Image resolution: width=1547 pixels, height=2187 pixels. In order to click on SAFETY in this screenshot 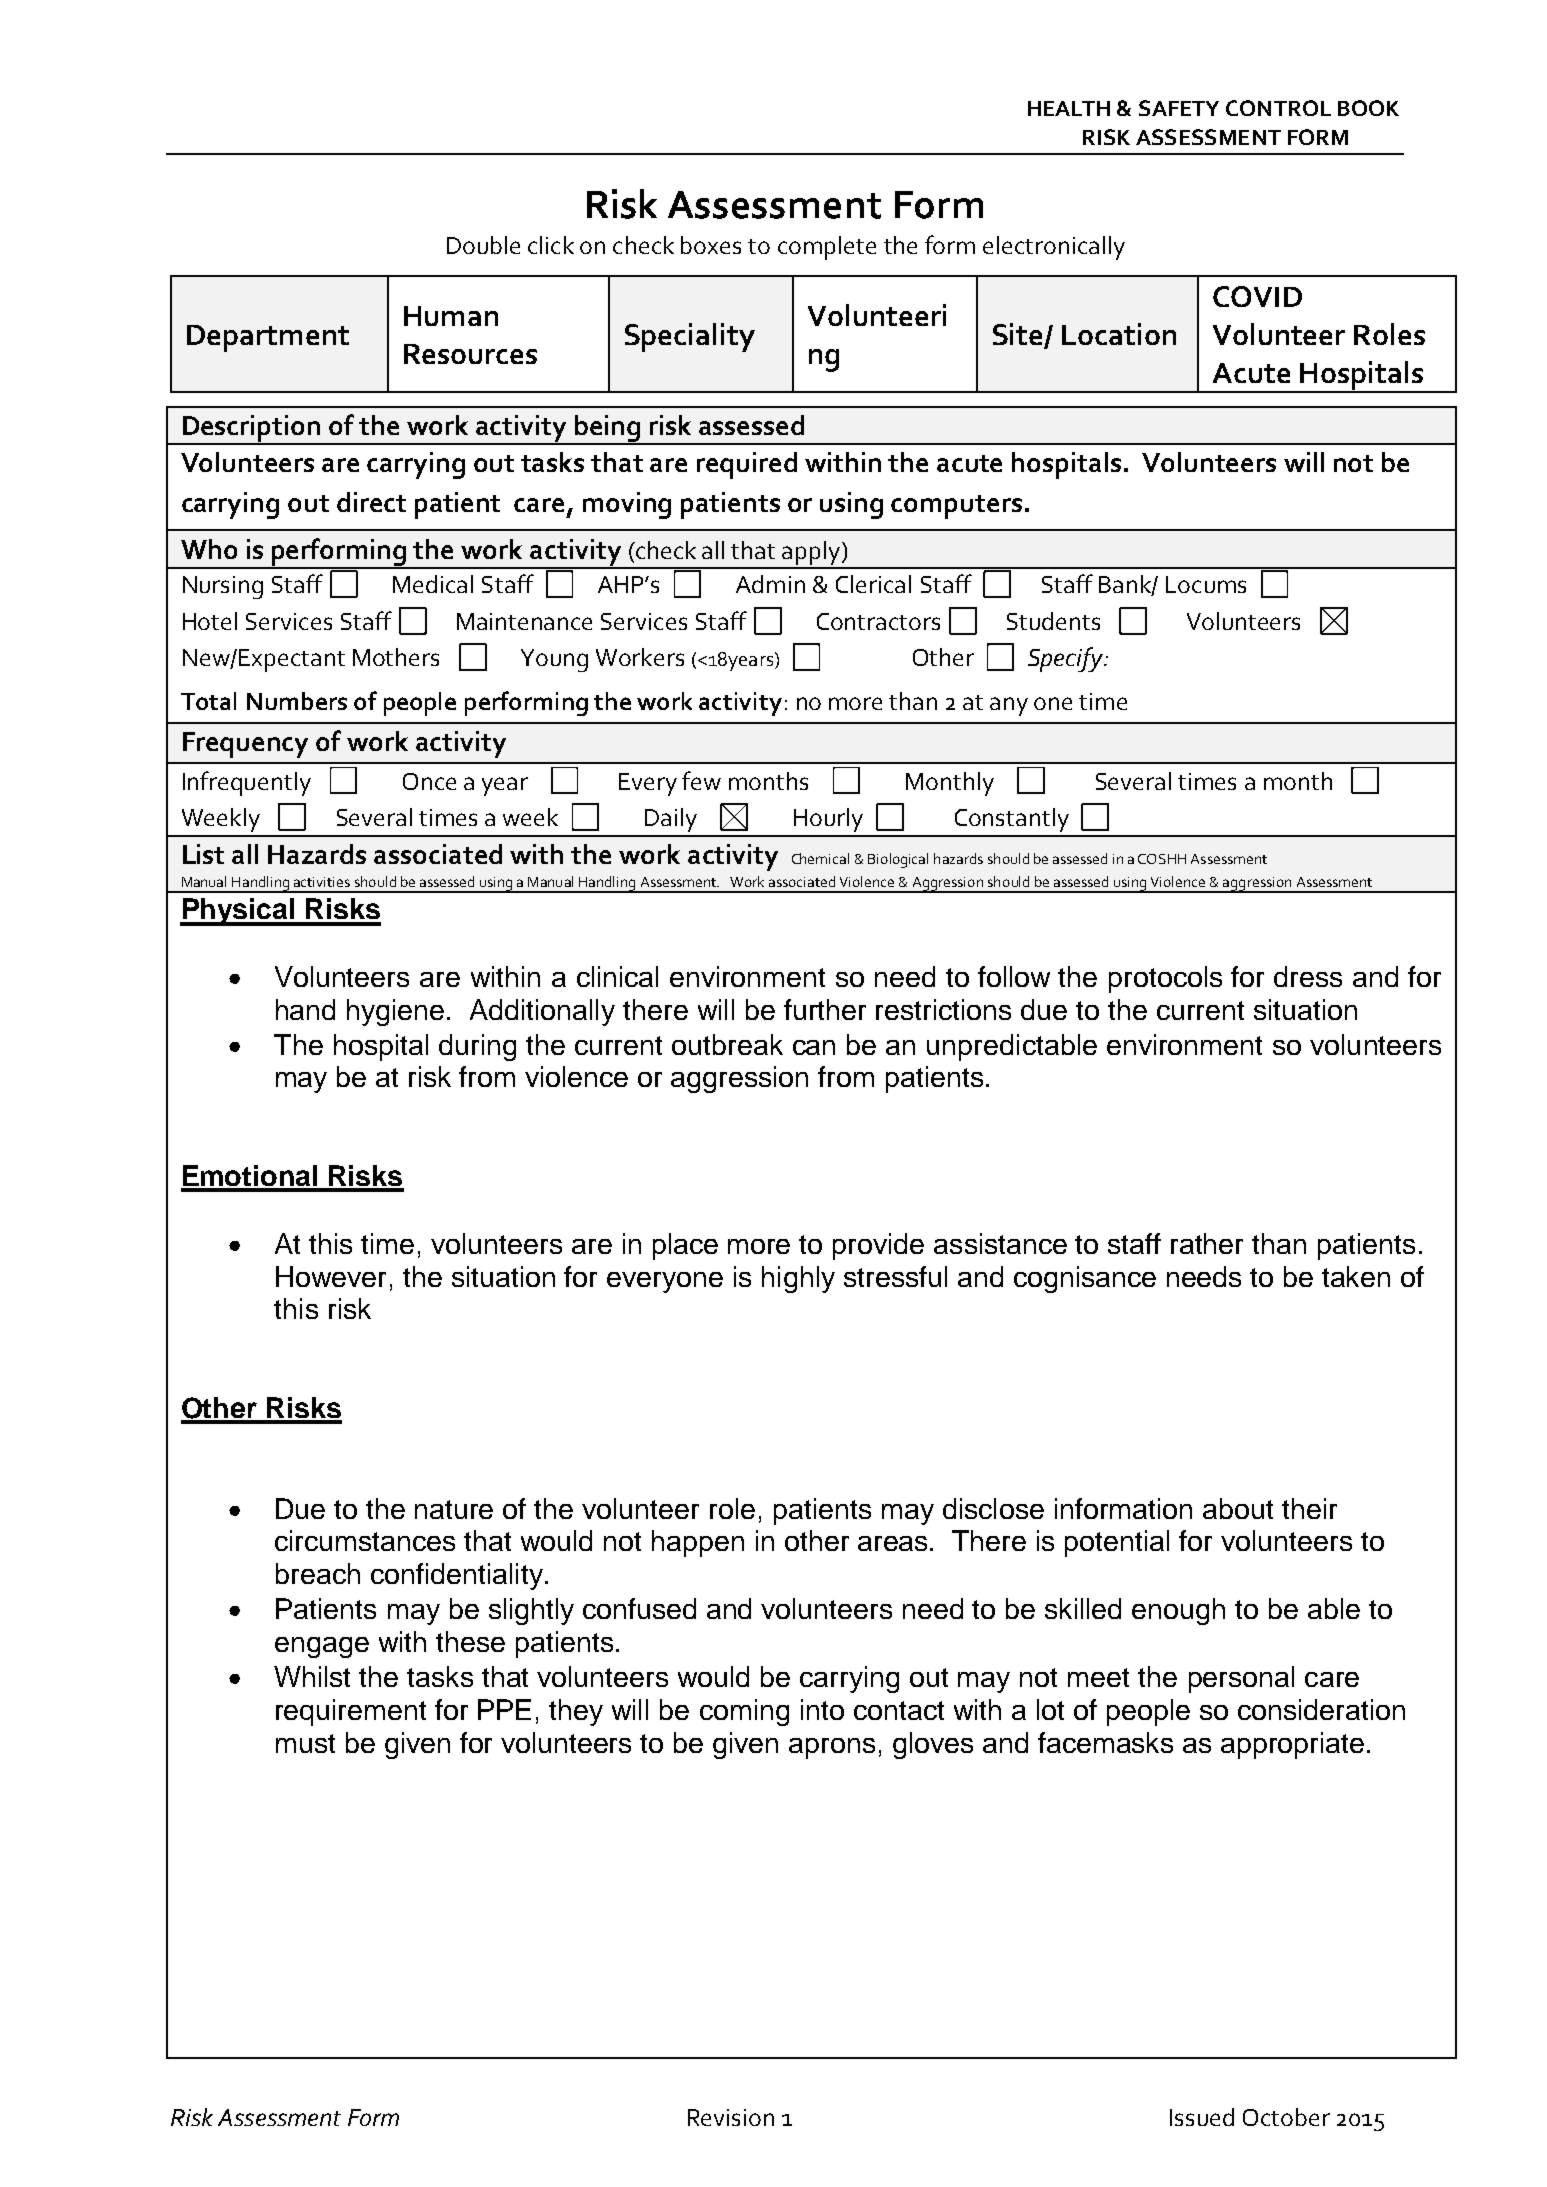, I will do `click(1179, 108)`.
